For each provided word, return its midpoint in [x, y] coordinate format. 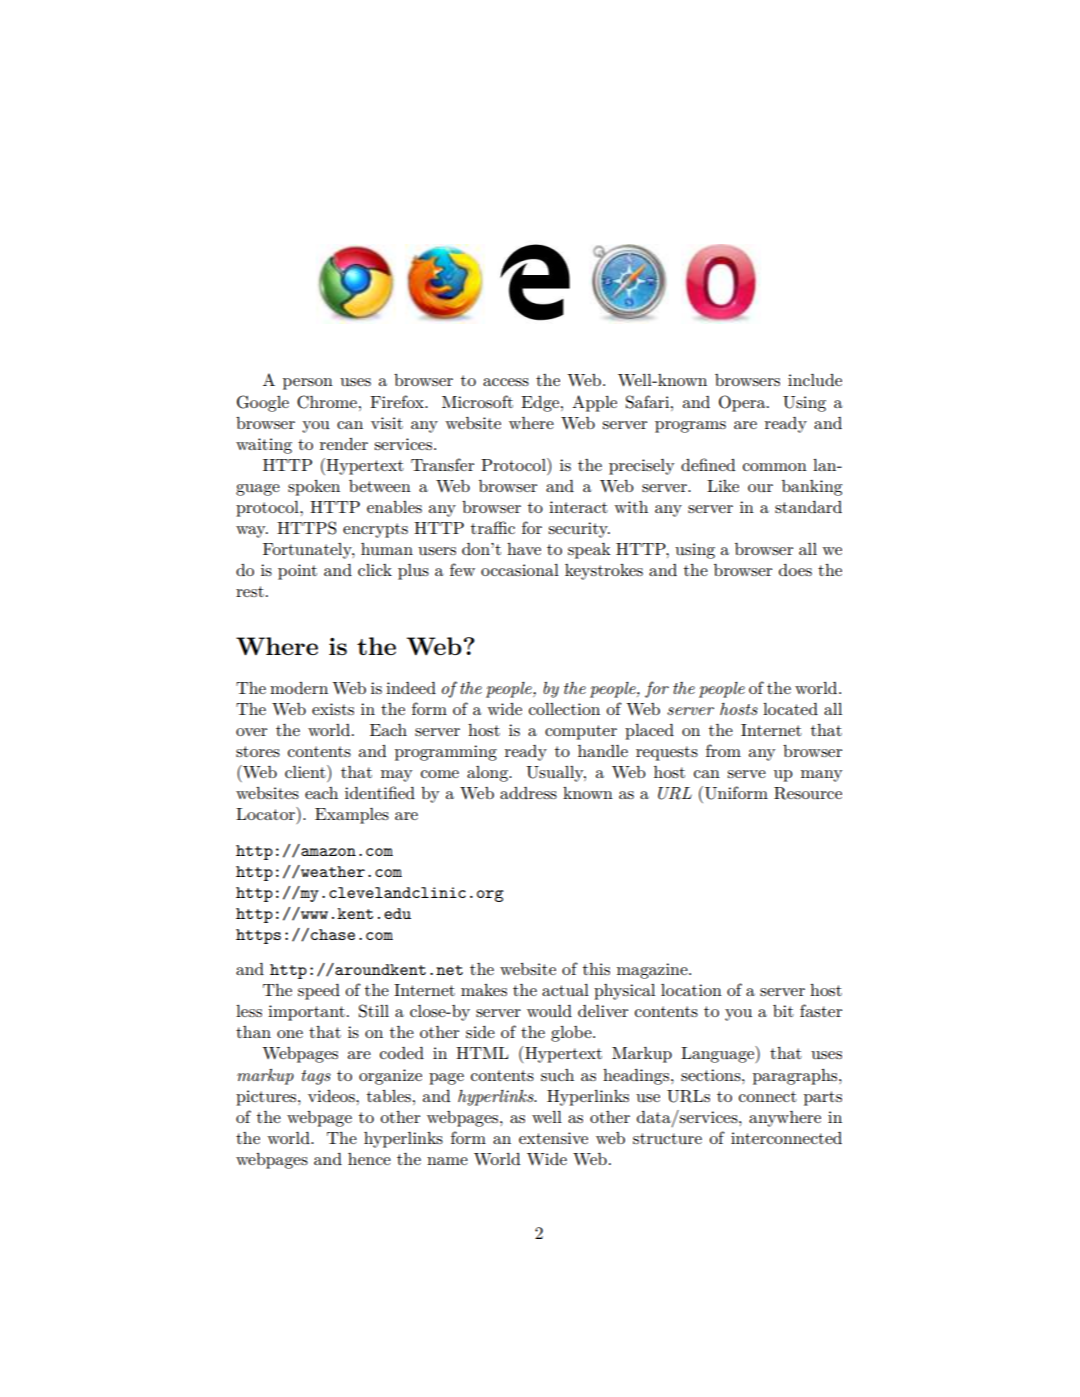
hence [369, 1159]
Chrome [327, 402]
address [528, 793]
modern [299, 688]
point [297, 572]
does [795, 570]
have [524, 549]
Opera [743, 403]
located [790, 709]
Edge [541, 404]
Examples [352, 816]
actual [565, 990]
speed [319, 992]
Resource [808, 793]
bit [783, 1011]
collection [564, 709]
